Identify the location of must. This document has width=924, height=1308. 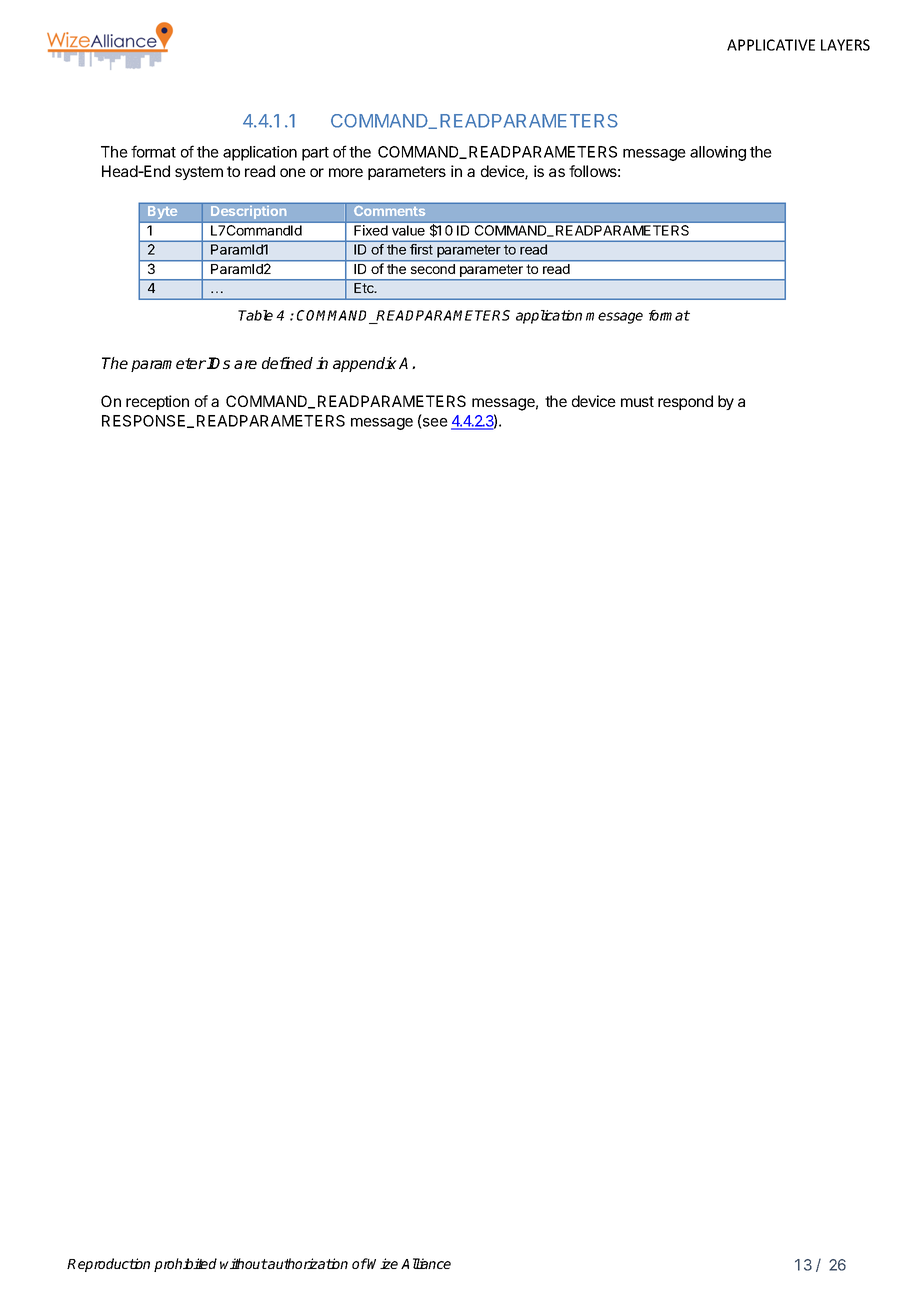
(637, 401).
